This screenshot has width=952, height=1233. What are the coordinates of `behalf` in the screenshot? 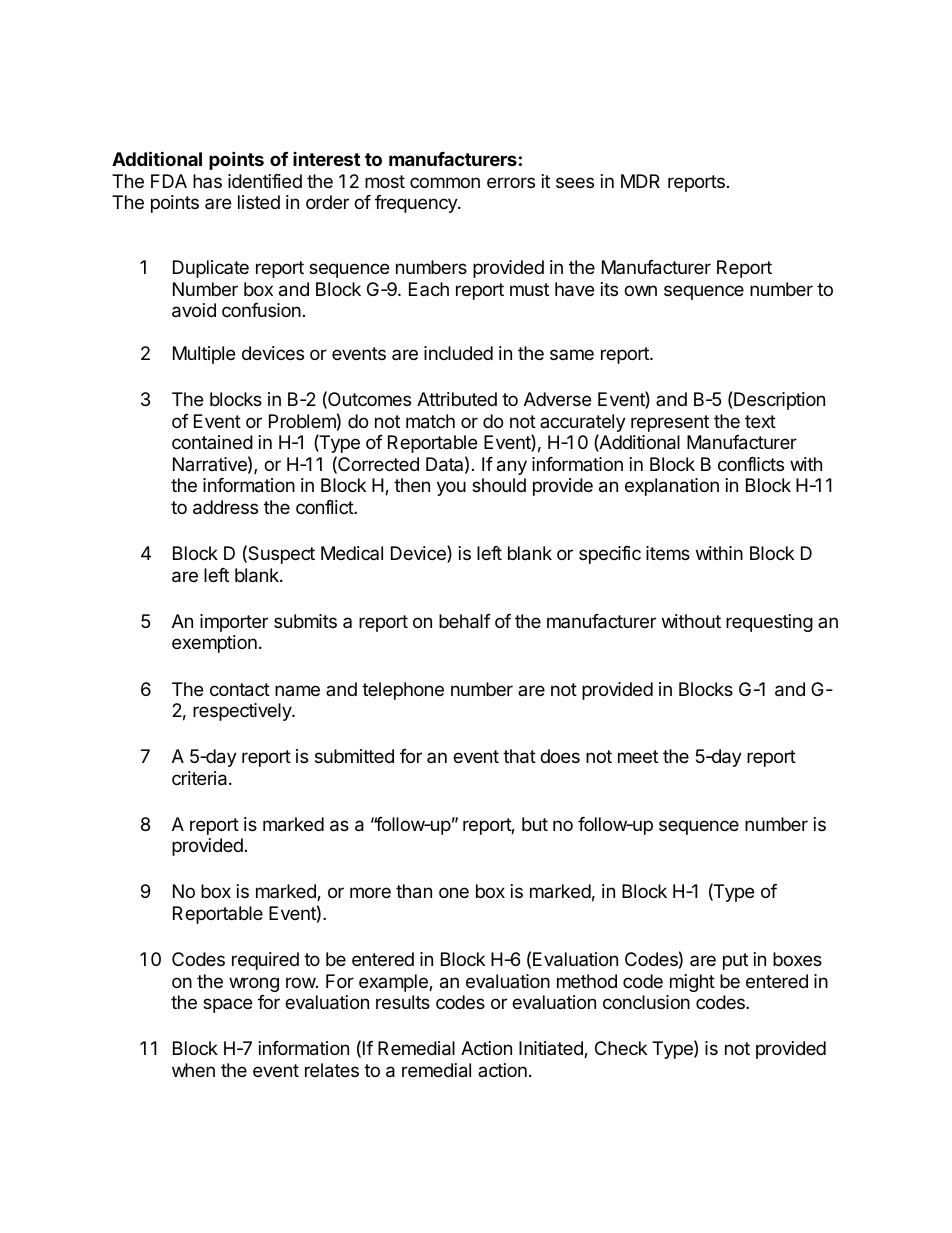 It's located at (465, 621).
